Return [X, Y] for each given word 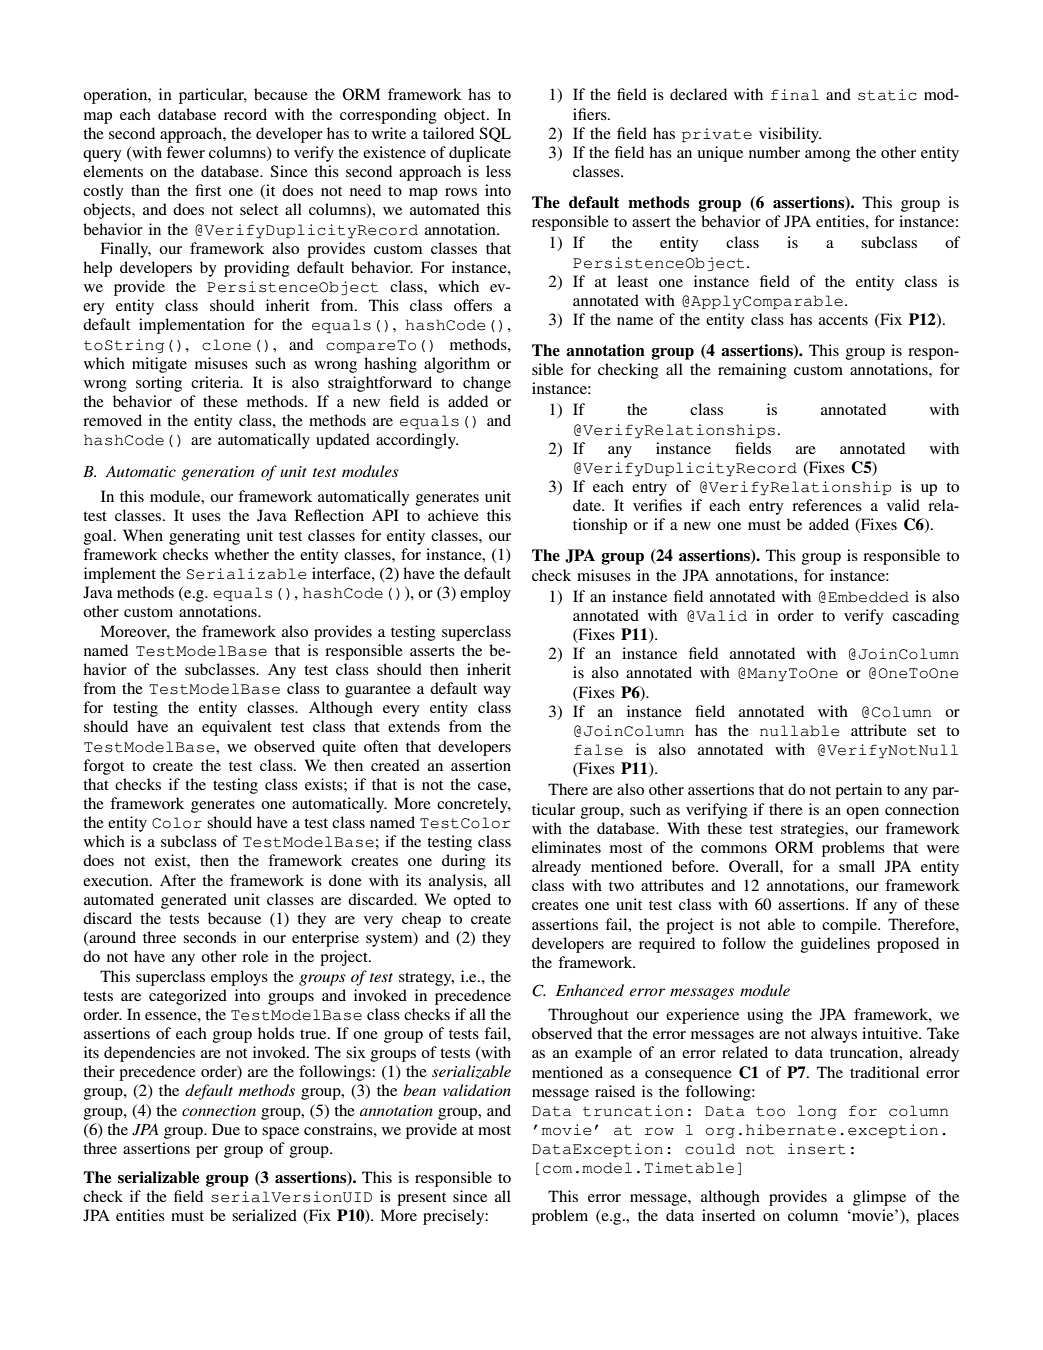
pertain [858, 791]
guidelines [835, 945]
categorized [188, 997]
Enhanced [590, 990]
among [828, 156]
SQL [495, 134]
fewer [185, 152]
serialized [264, 1215]
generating [204, 537]
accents [843, 320]
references [827, 505]
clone [226, 345]
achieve [453, 515]
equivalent [237, 728]
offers [473, 305]
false [598, 750]
